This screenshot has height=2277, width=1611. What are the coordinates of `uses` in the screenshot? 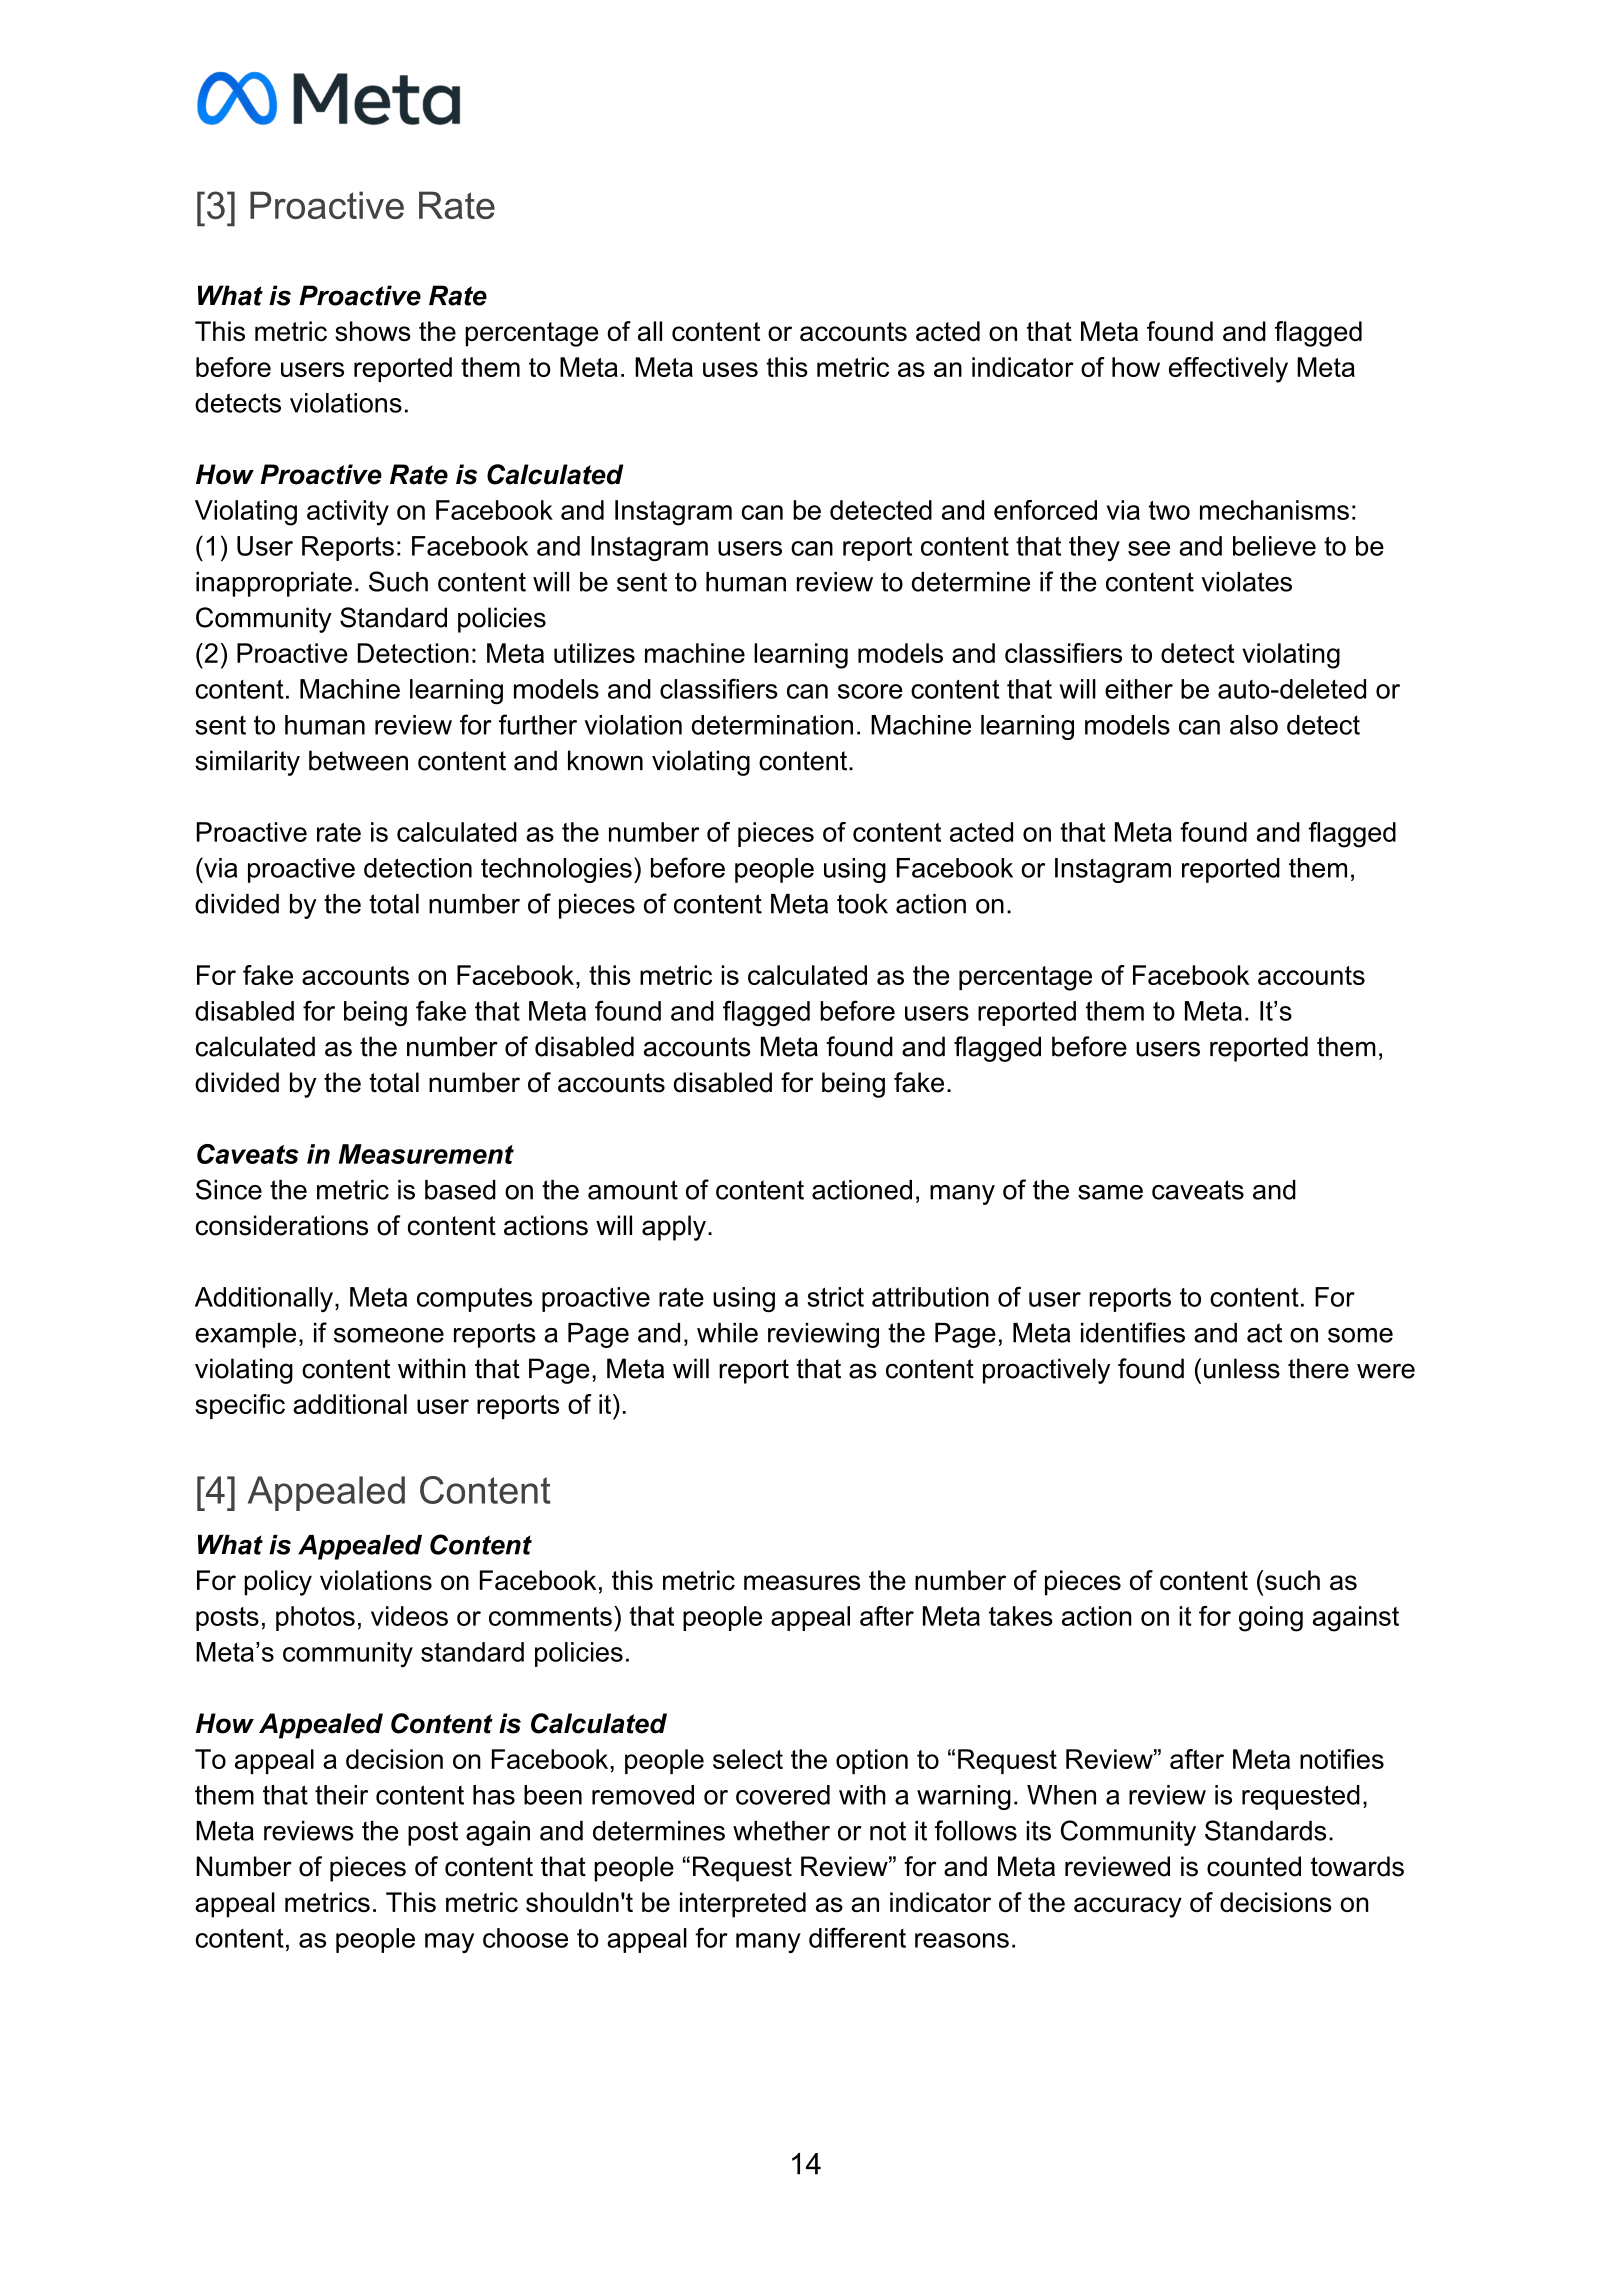 It's located at (730, 369).
